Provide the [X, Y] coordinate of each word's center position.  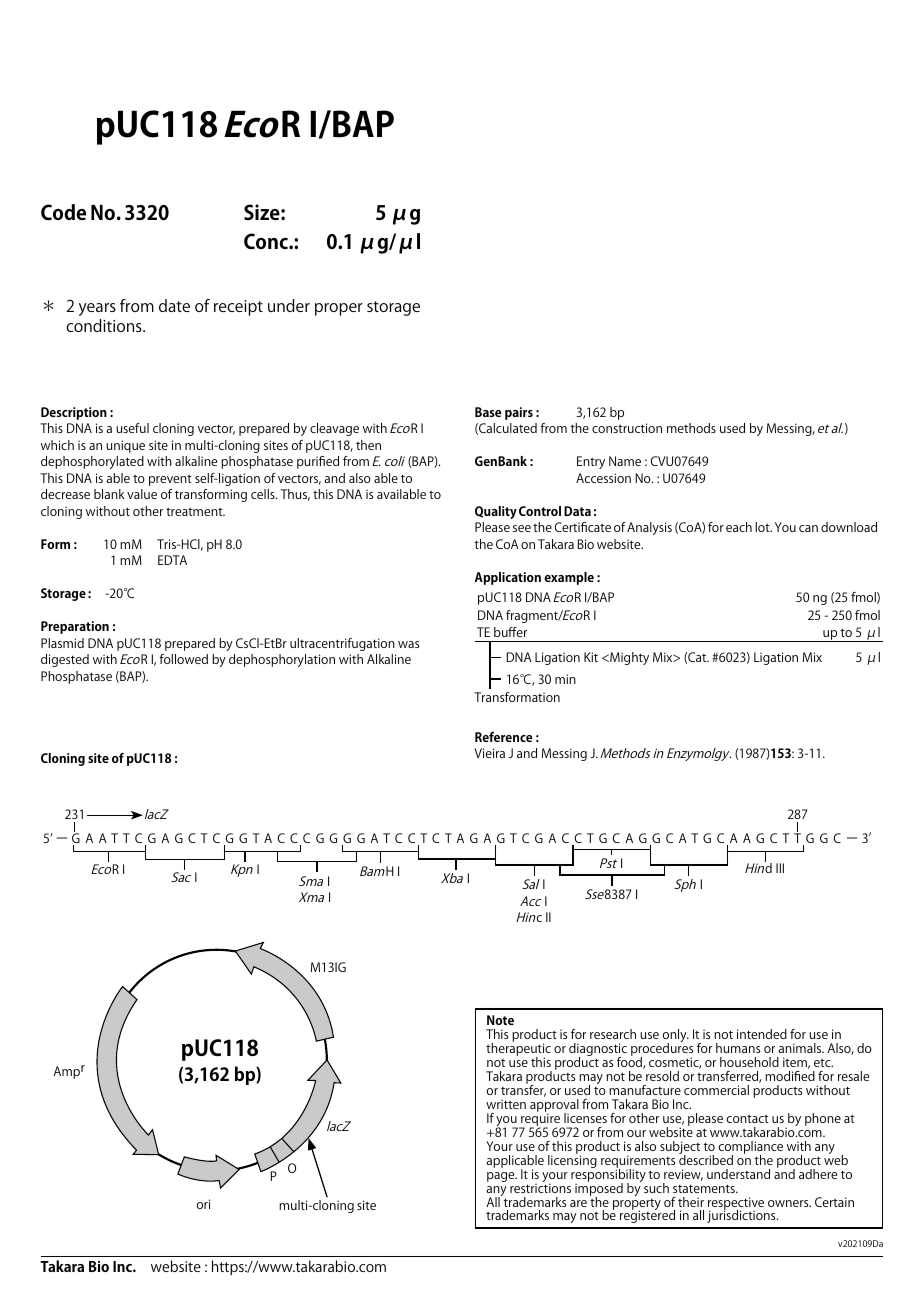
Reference [503, 737]
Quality [496, 512]
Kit [591, 657]
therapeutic [518, 1050]
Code [63, 212]
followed [183, 659]
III [780, 868]
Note [500, 1020]
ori [203, 1204]
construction [627, 428]
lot [763, 527]
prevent [170, 480]
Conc [267, 241]
